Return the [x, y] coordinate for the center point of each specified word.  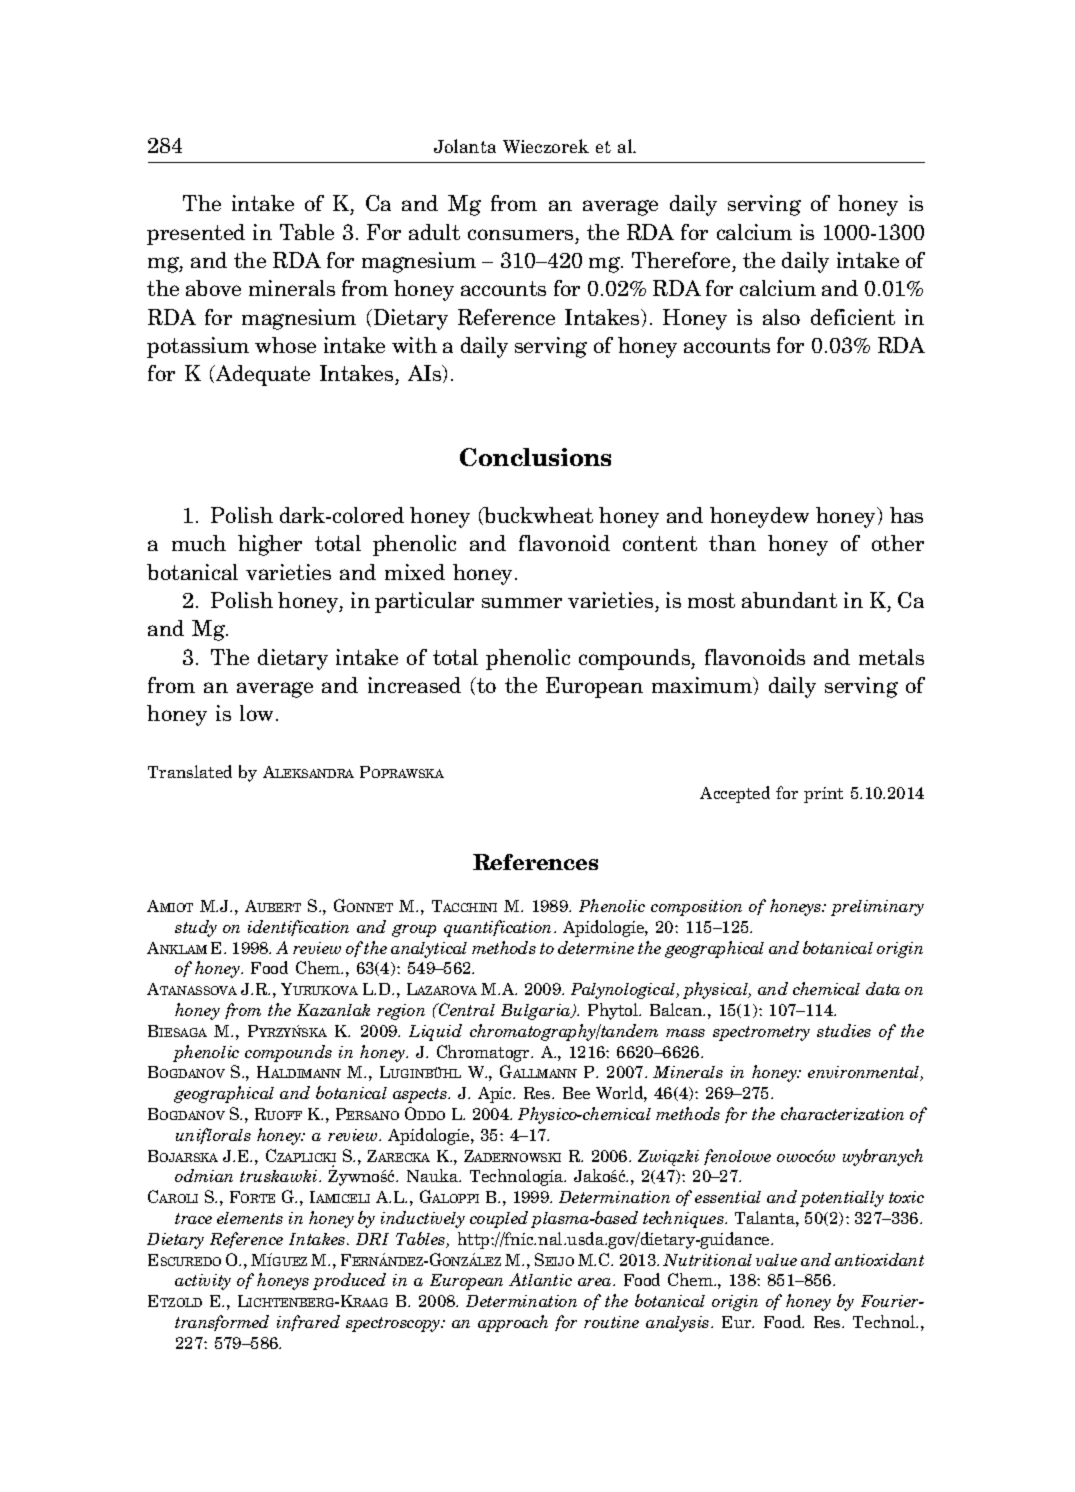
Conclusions [535, 457]
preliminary [877, 908]
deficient [853, 317]
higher [270, 545]
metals [891, 657]
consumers [520, 234]
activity [203, 1282]
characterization [842, 1113]
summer [522, 602]
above [213, 288]
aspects [421, 1095]
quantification [499, 928]
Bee [576, 1093]
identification [298, 928]
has [906, 515]
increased [414, 685]
